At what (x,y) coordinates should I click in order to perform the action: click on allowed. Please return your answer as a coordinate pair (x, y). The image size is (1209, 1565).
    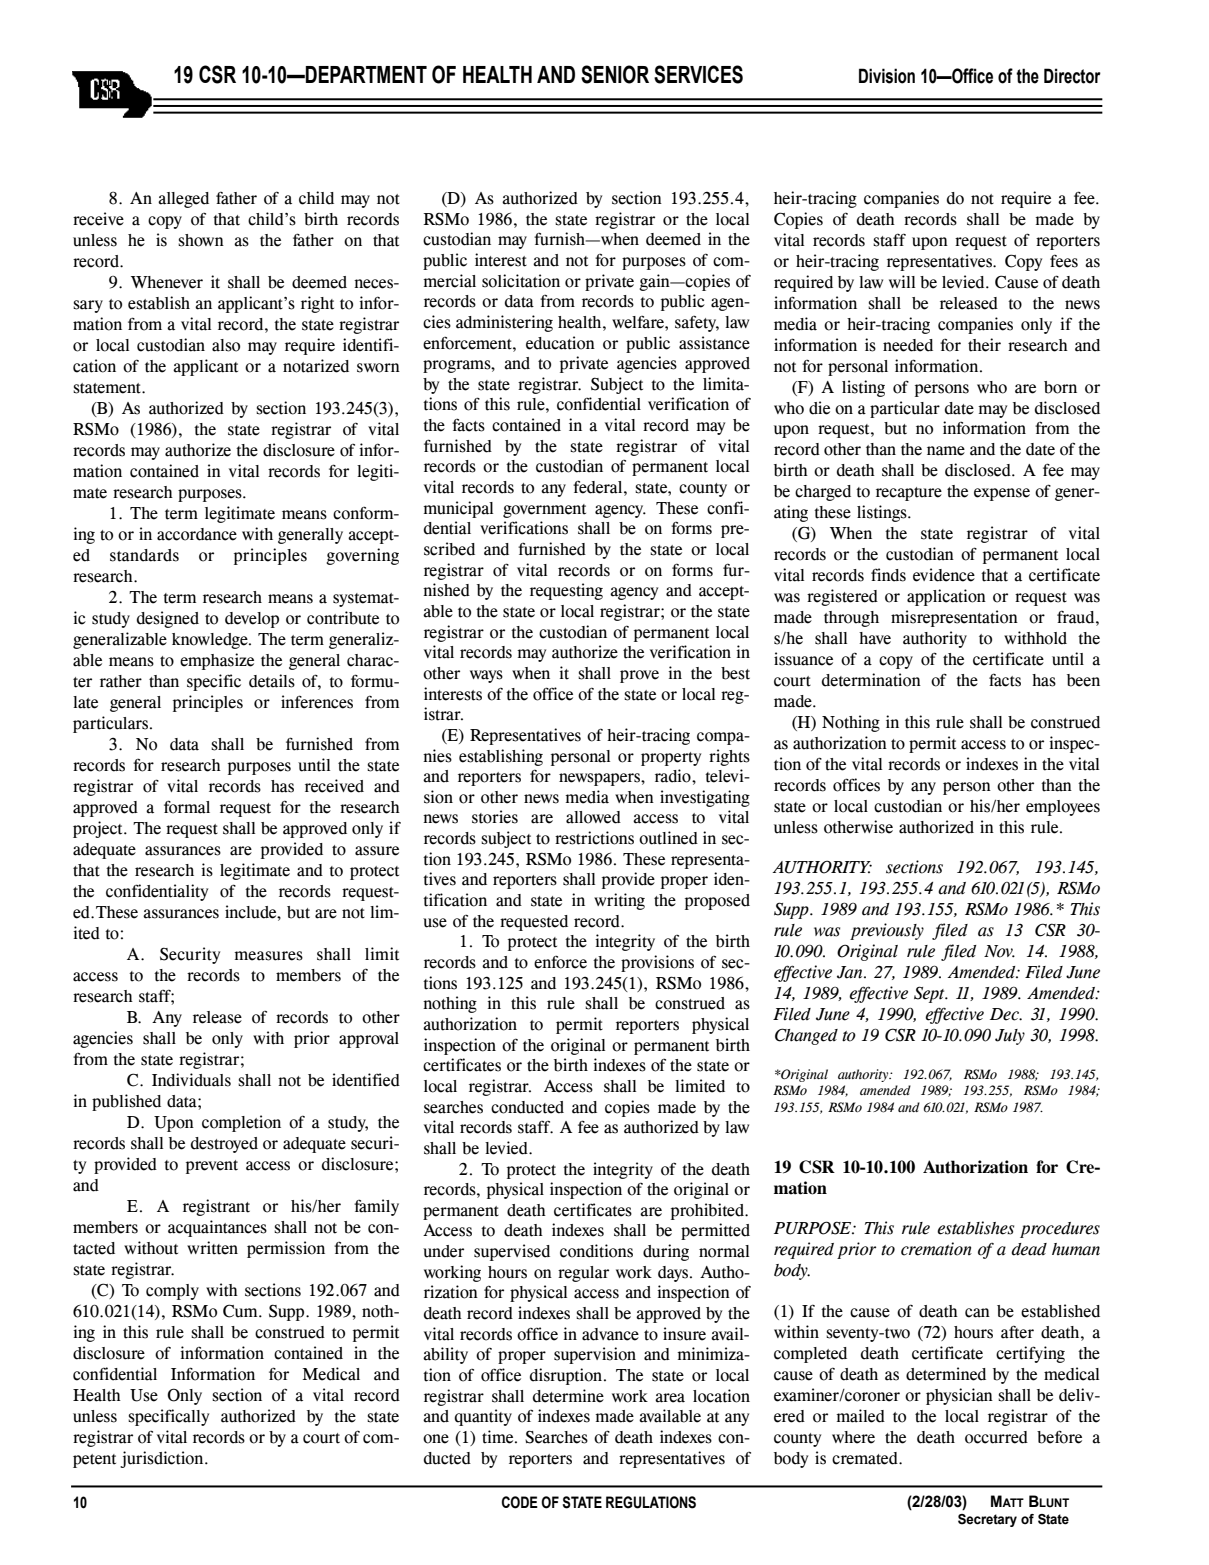
    Looking at the image, I should click on (593, 817).
